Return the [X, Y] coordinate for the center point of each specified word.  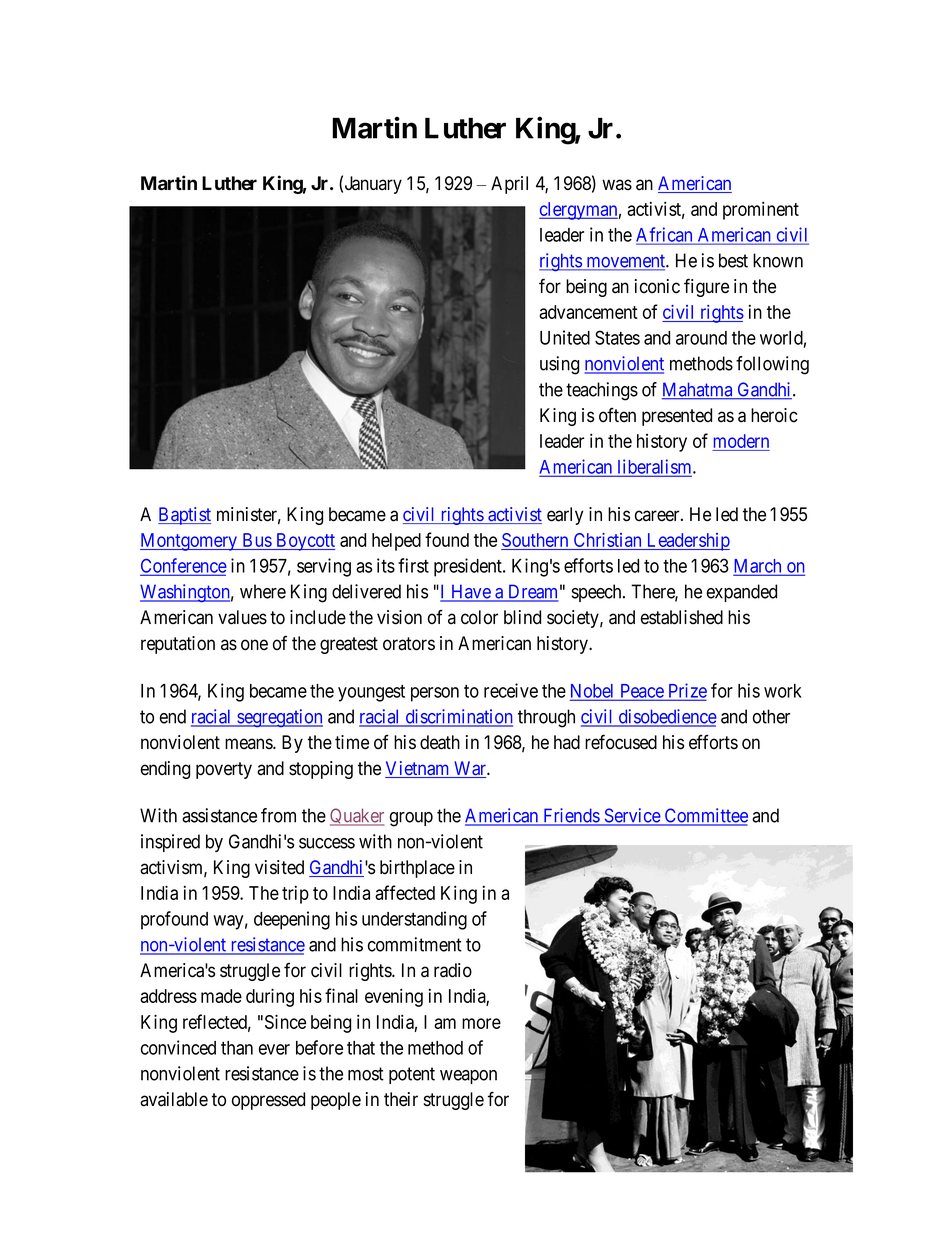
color [479, 617]
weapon [468, 1077]
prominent [761, 210]
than [237, 1048]
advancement [588, 312]
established [682, 617]
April [509, 185]
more [481, 1023]
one [254, 645]
